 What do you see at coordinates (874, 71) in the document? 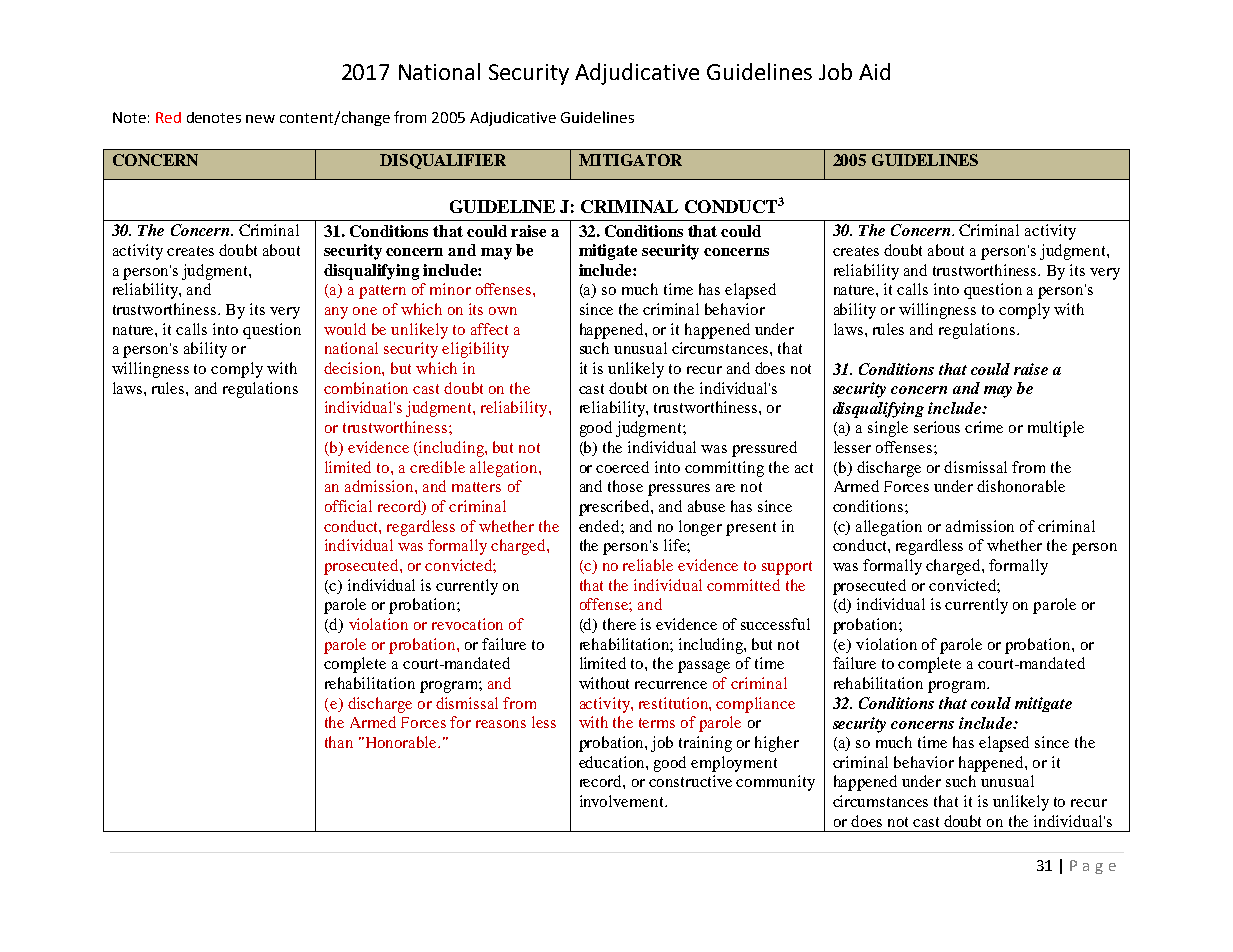
I see `Aid` at bounding box center [874, 71].
